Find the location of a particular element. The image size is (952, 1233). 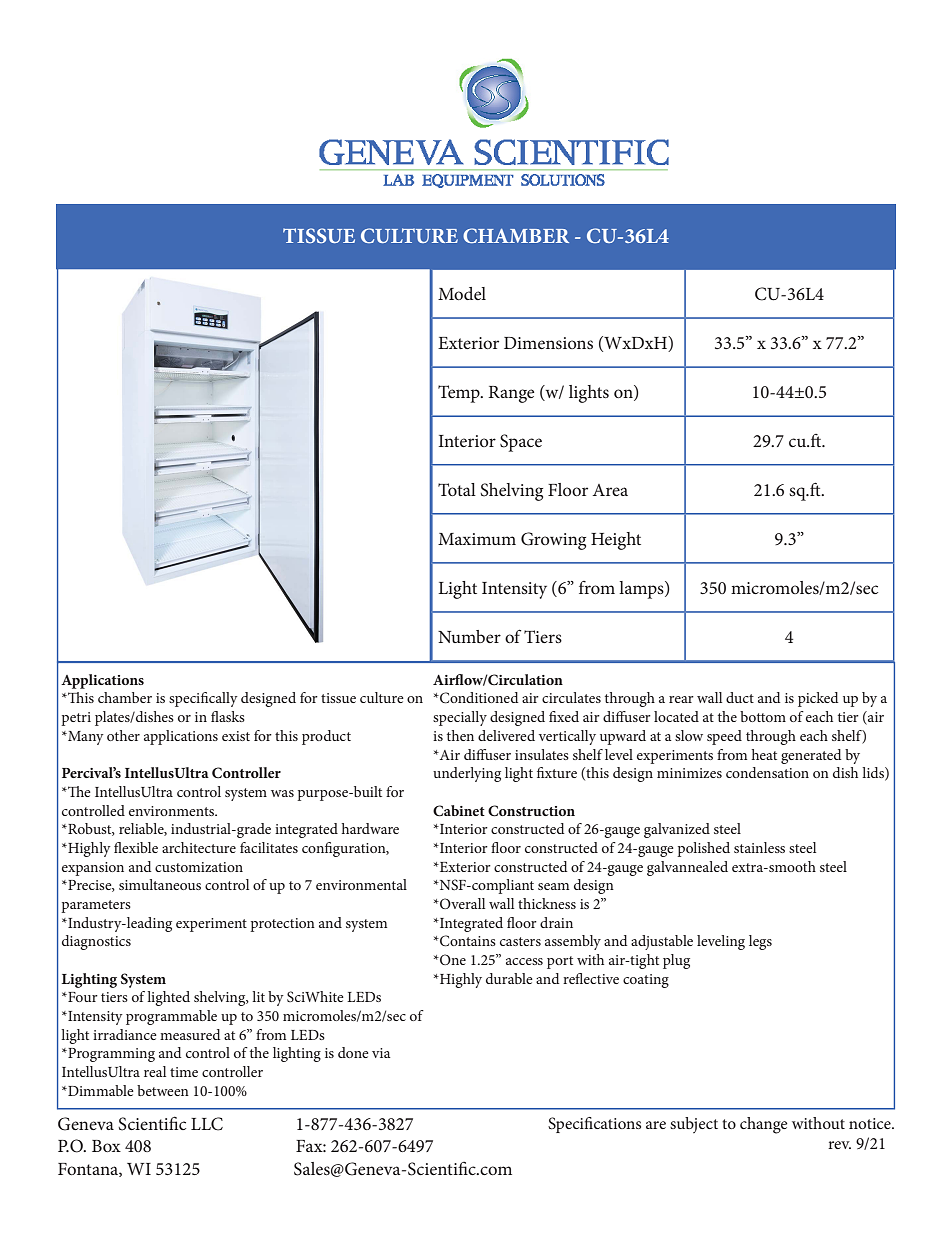

Range is located at coordinates (511, 394).
